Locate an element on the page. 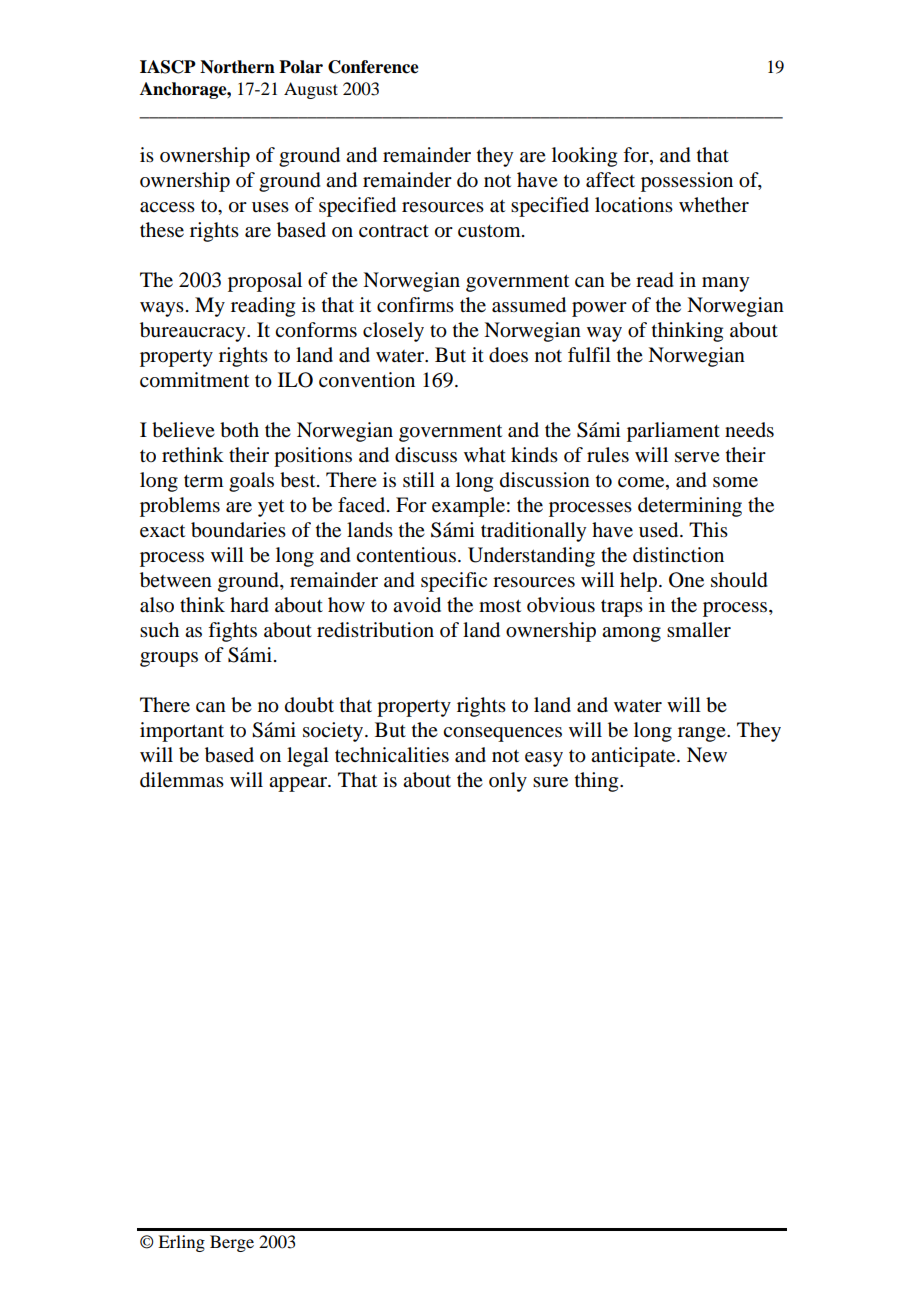 This document has width=924, height=1308. Conference is located at coordinates (373, 67).
